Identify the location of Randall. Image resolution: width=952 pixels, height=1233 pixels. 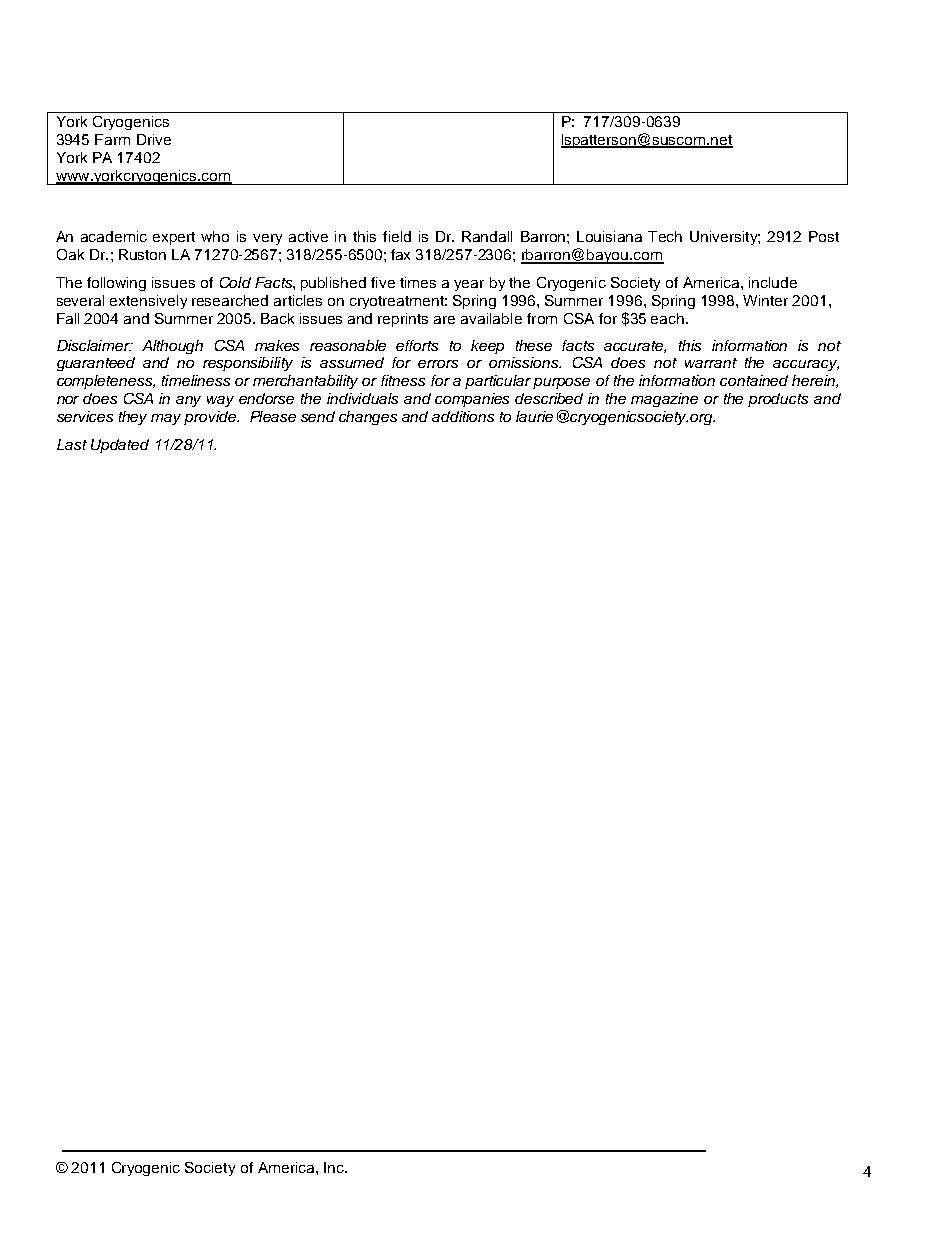
(487, 236).
